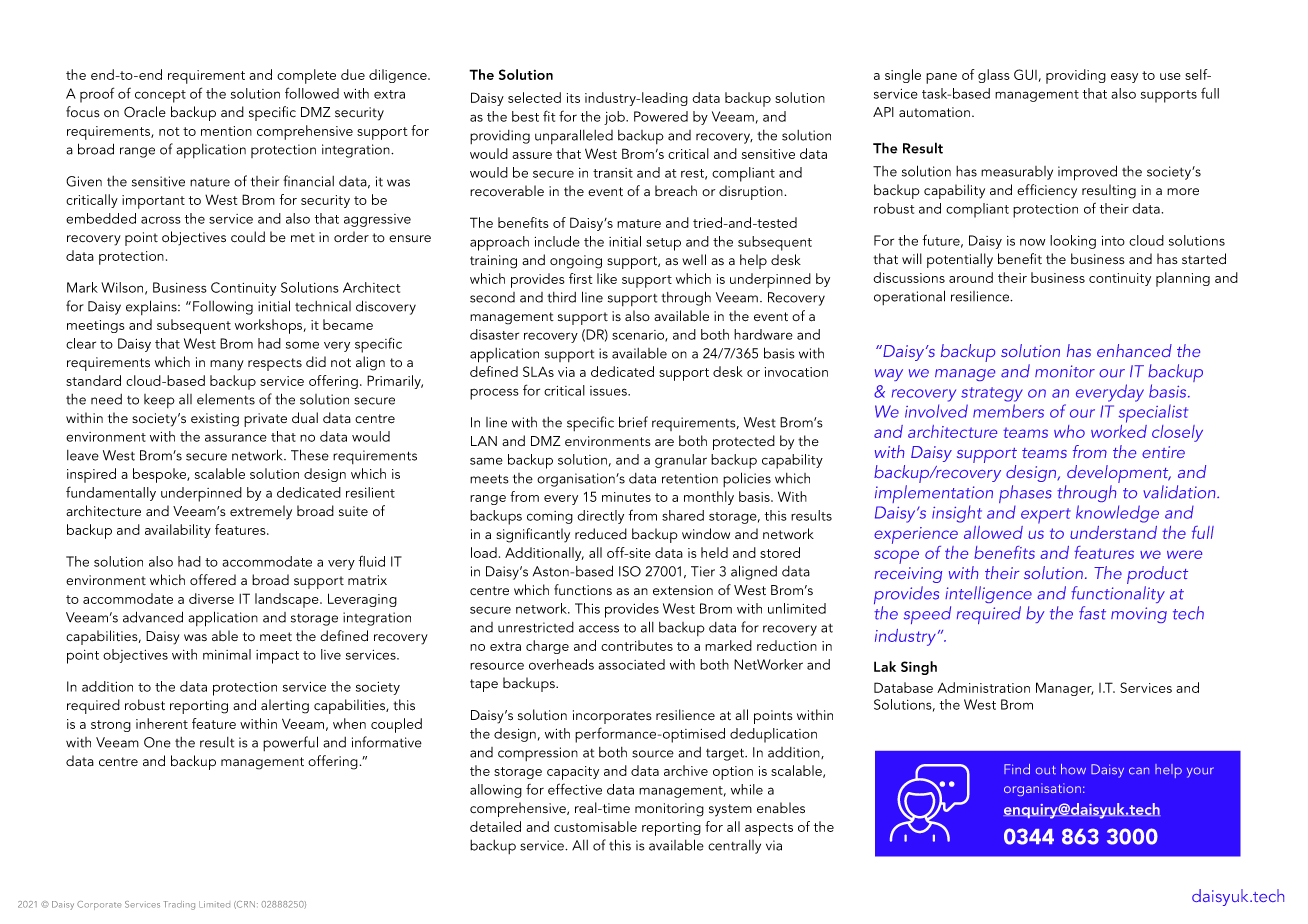  What do you see at coordinates (261, 512) in the screenshot?
I see `extremely` at bounding box center [261, 512].
